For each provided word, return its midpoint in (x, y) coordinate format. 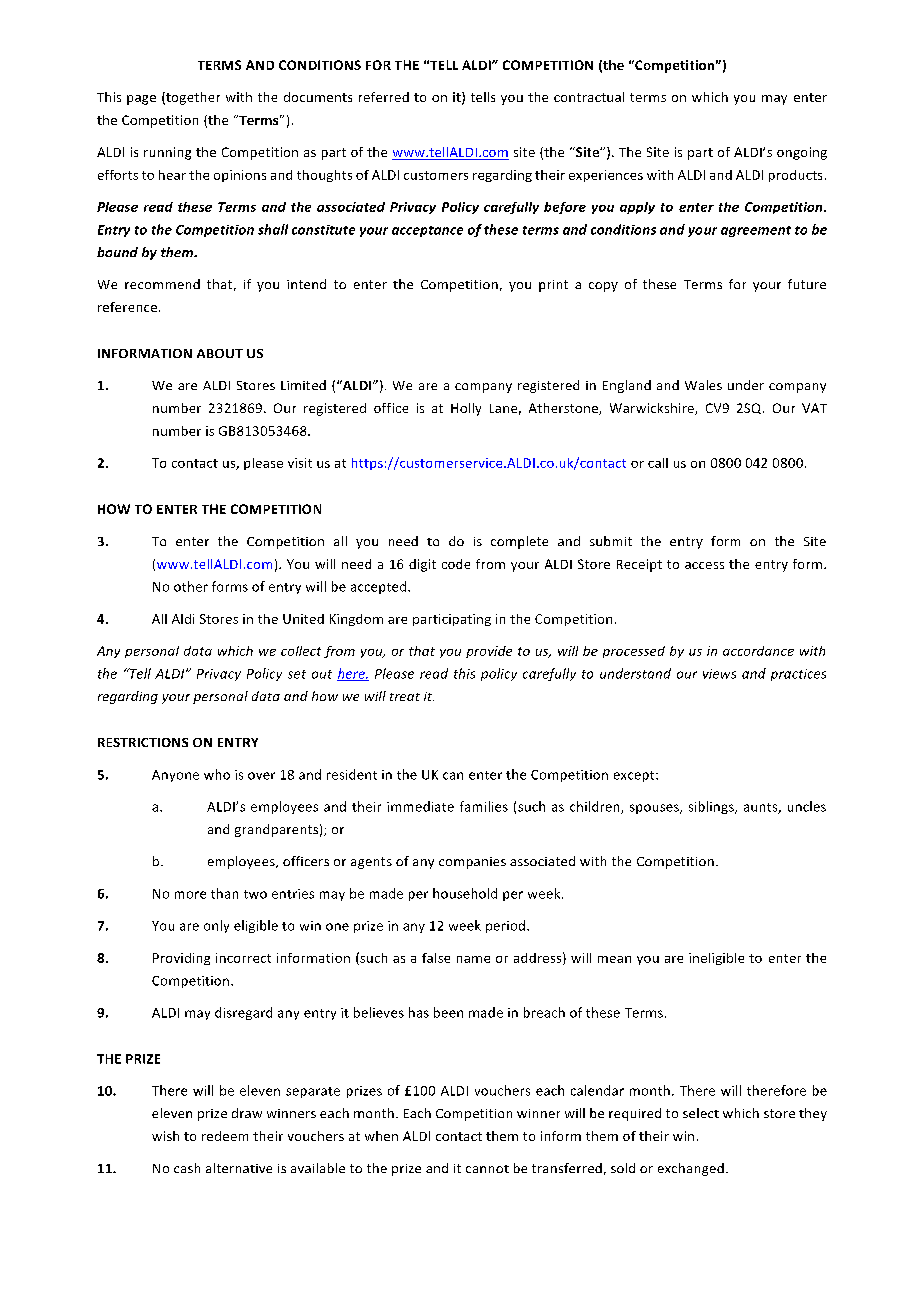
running (167, 153)
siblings (712, 807)
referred (384, 97)
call (658, 463)
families (484, 806)
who (217, 774)
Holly (466, 409)
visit (300, 463)
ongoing (802, 153)
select (701, 1113)
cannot (487, 1169)
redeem (225, 1136)
